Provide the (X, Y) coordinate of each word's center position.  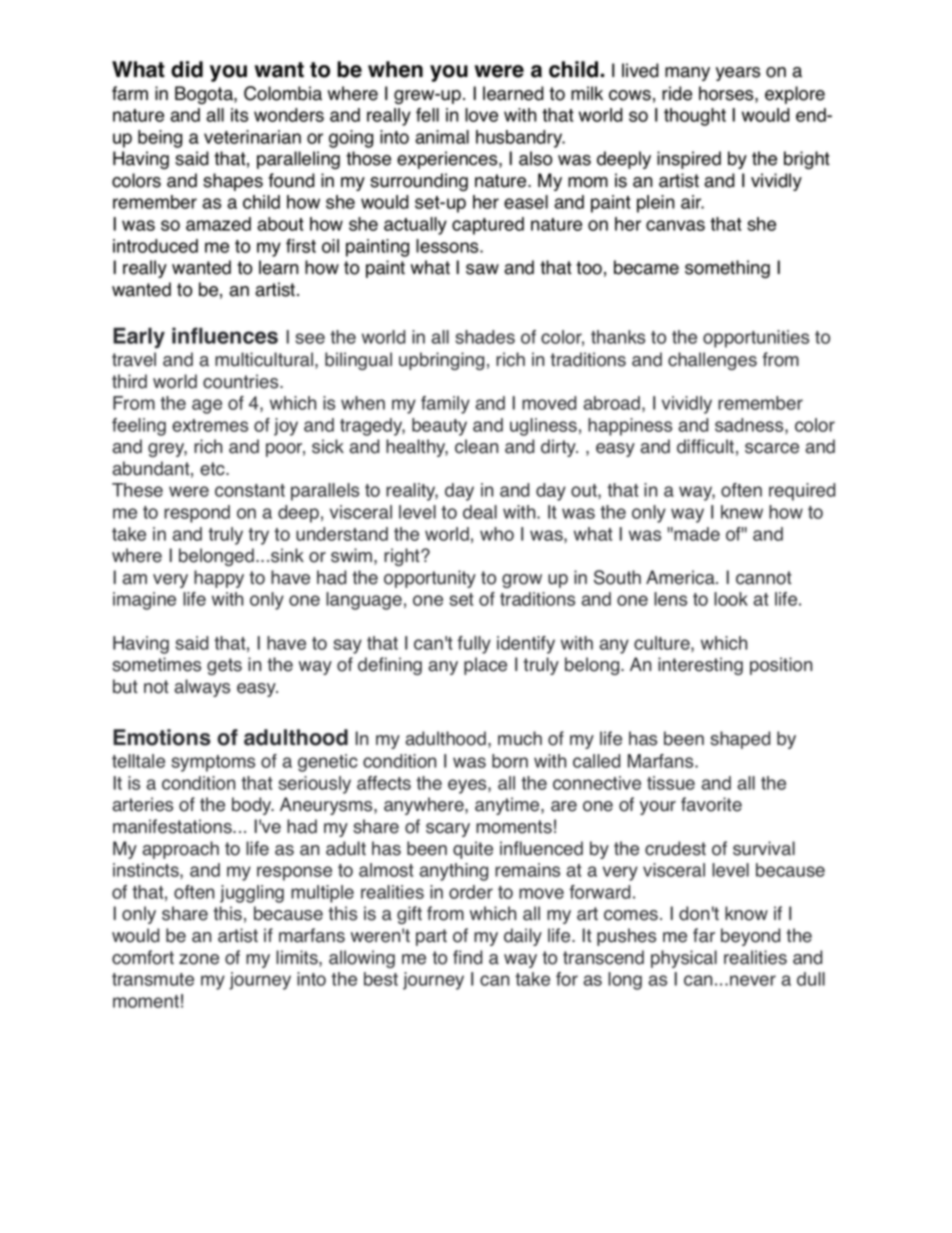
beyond (750, 937)
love (481, 115)
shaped (740, 740)
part (431, 937)
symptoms (213, 763)
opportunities (756, 339)
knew (742, 512)
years (738, 74)
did (187, 69)
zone (199, 959)
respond (197, 514)
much (520, 738)
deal (480, 512)
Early (139, 337)
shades (485, 337)
